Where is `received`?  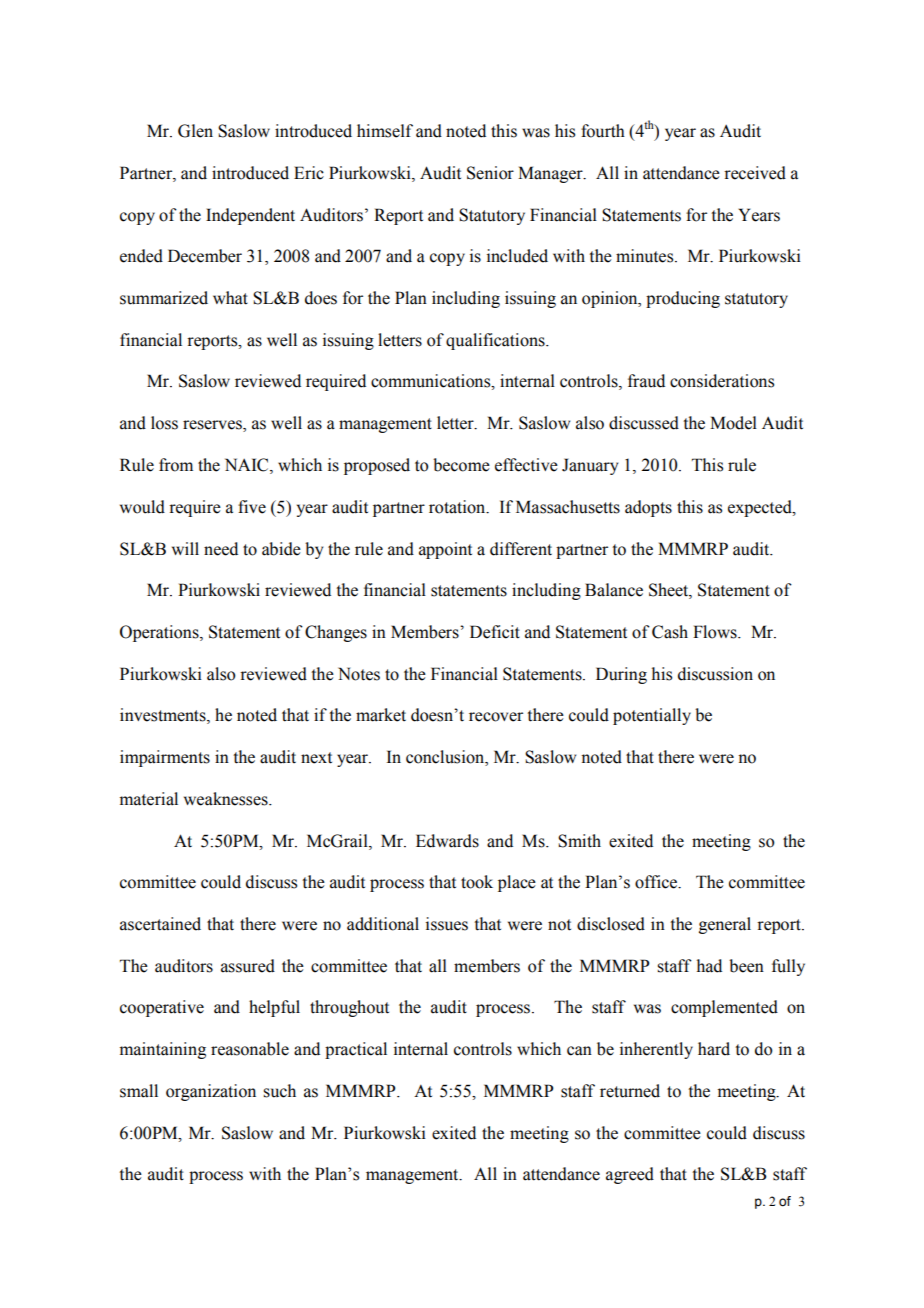 received is located at coordinates (755, 173).
